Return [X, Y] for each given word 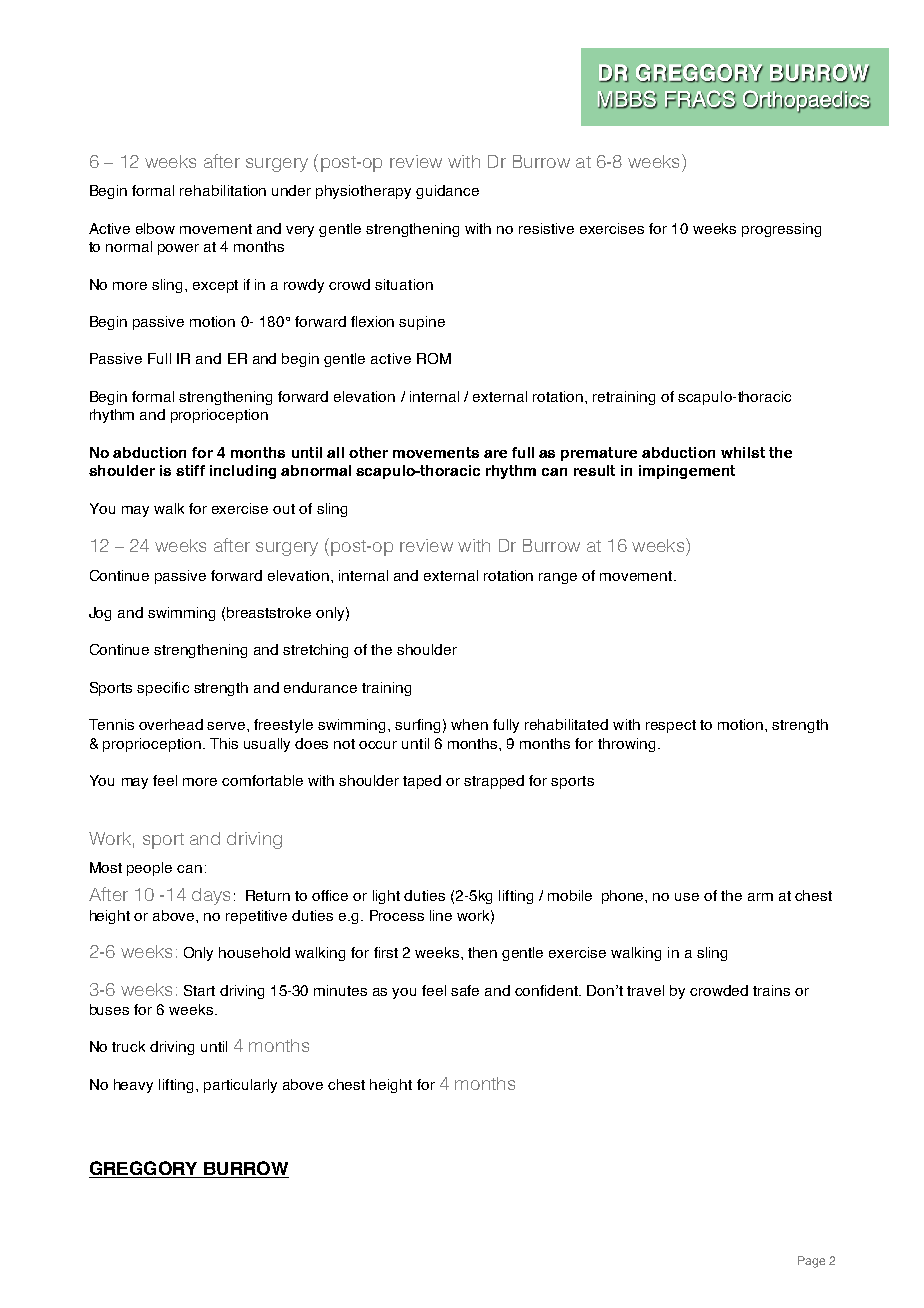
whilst [743, 452]
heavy [133, 1086]
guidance [447, 192]
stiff [190, 470]
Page [811, 1262]
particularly [240, 1086]
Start [199, 990]
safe [465, 990]
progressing [781, 230]
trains [771, 990]
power [178, 249]
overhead [171, 724]
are [495, 454]
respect [671, 726]
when [469, 724]
